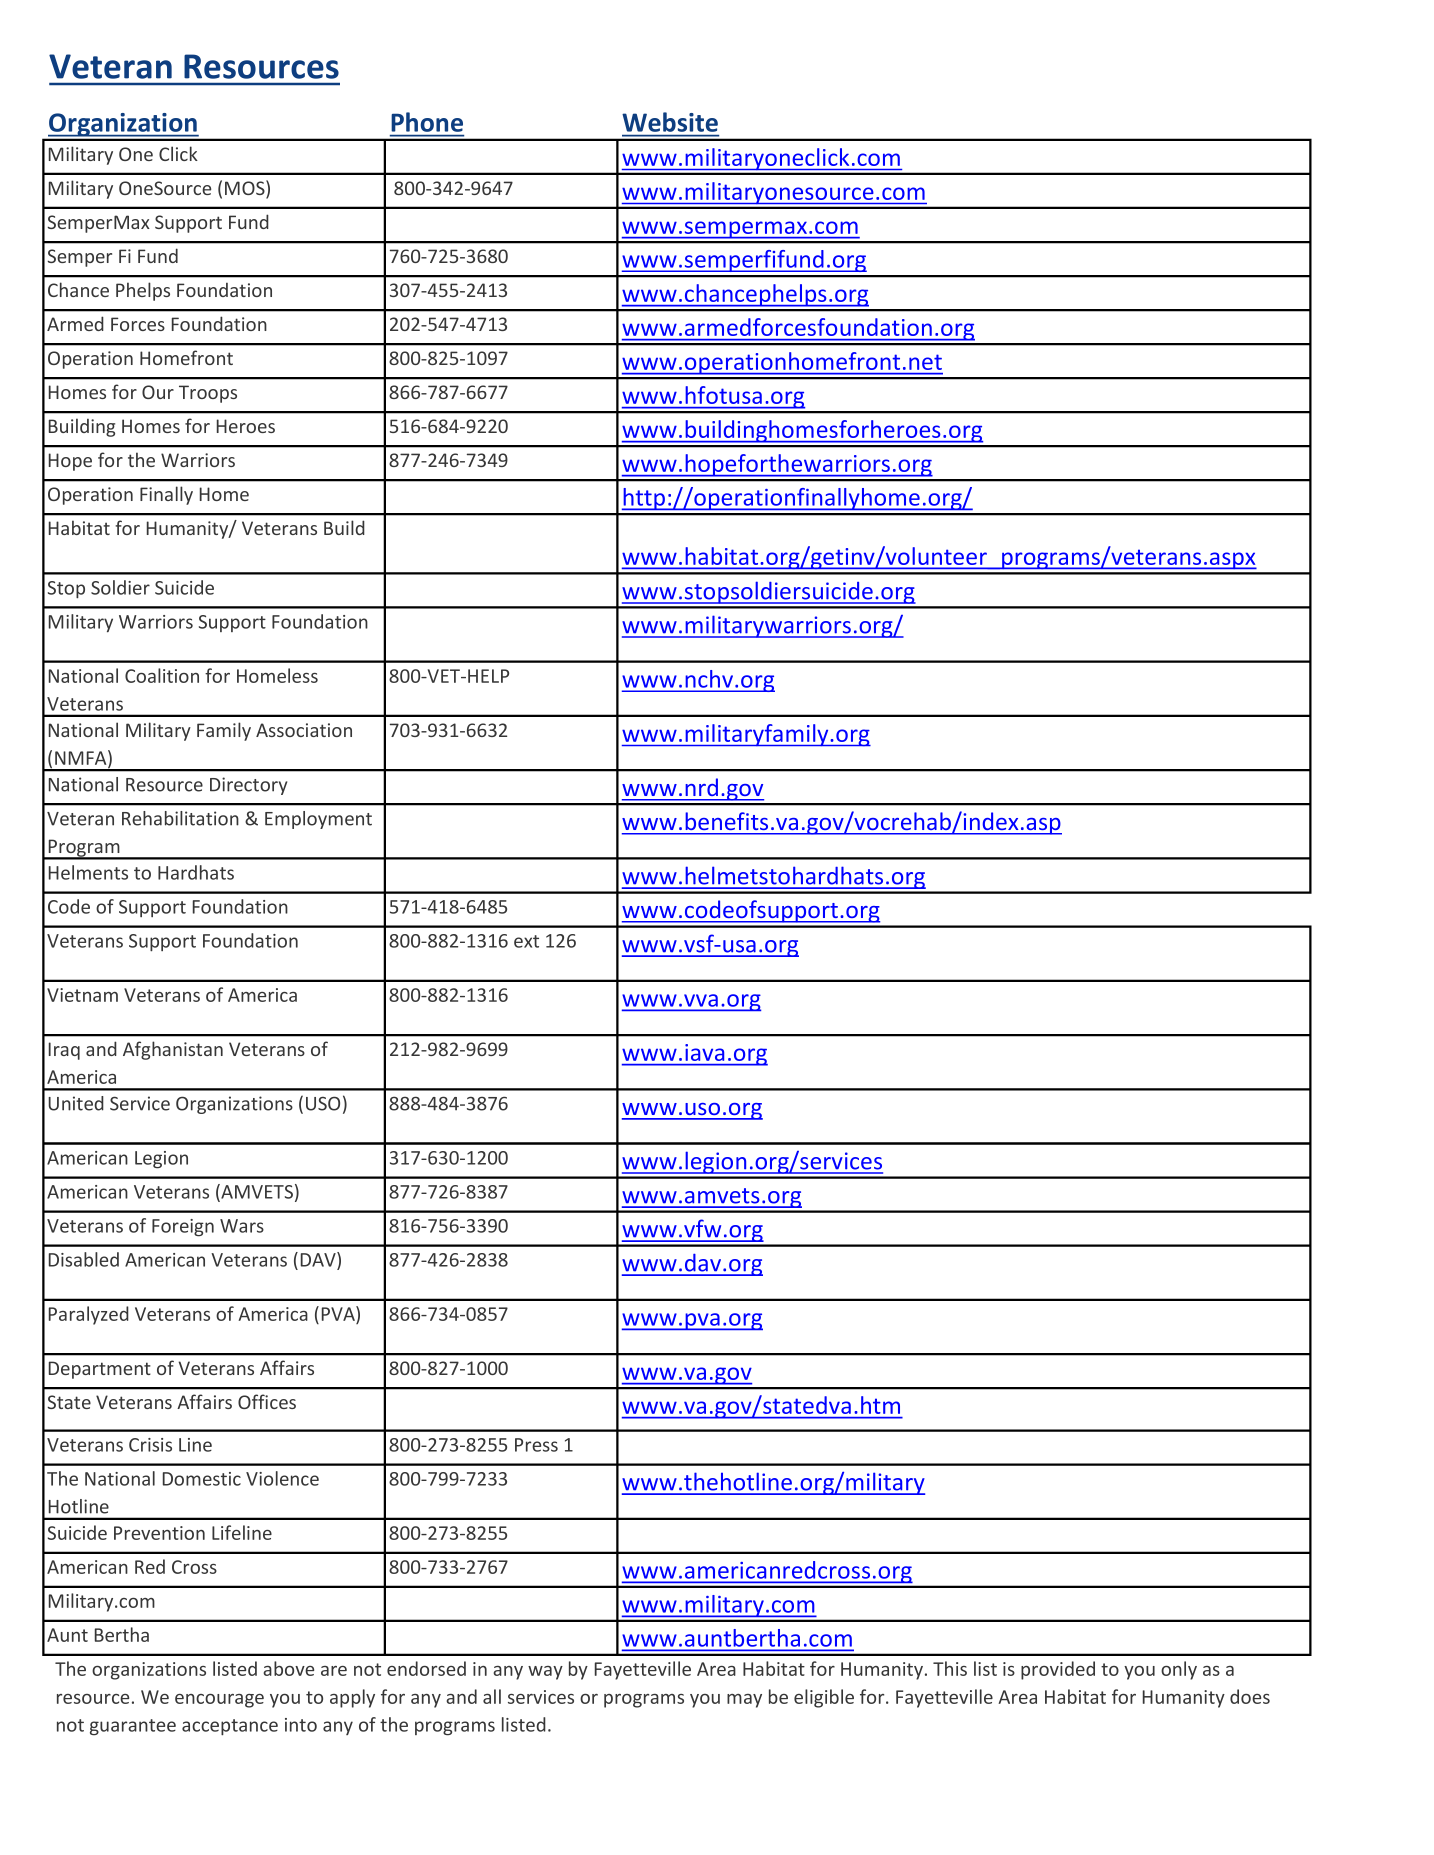  What do you see at coordinates (219, 1701) in the document?
I see `encourage` at bounding box center [219, 1701].
